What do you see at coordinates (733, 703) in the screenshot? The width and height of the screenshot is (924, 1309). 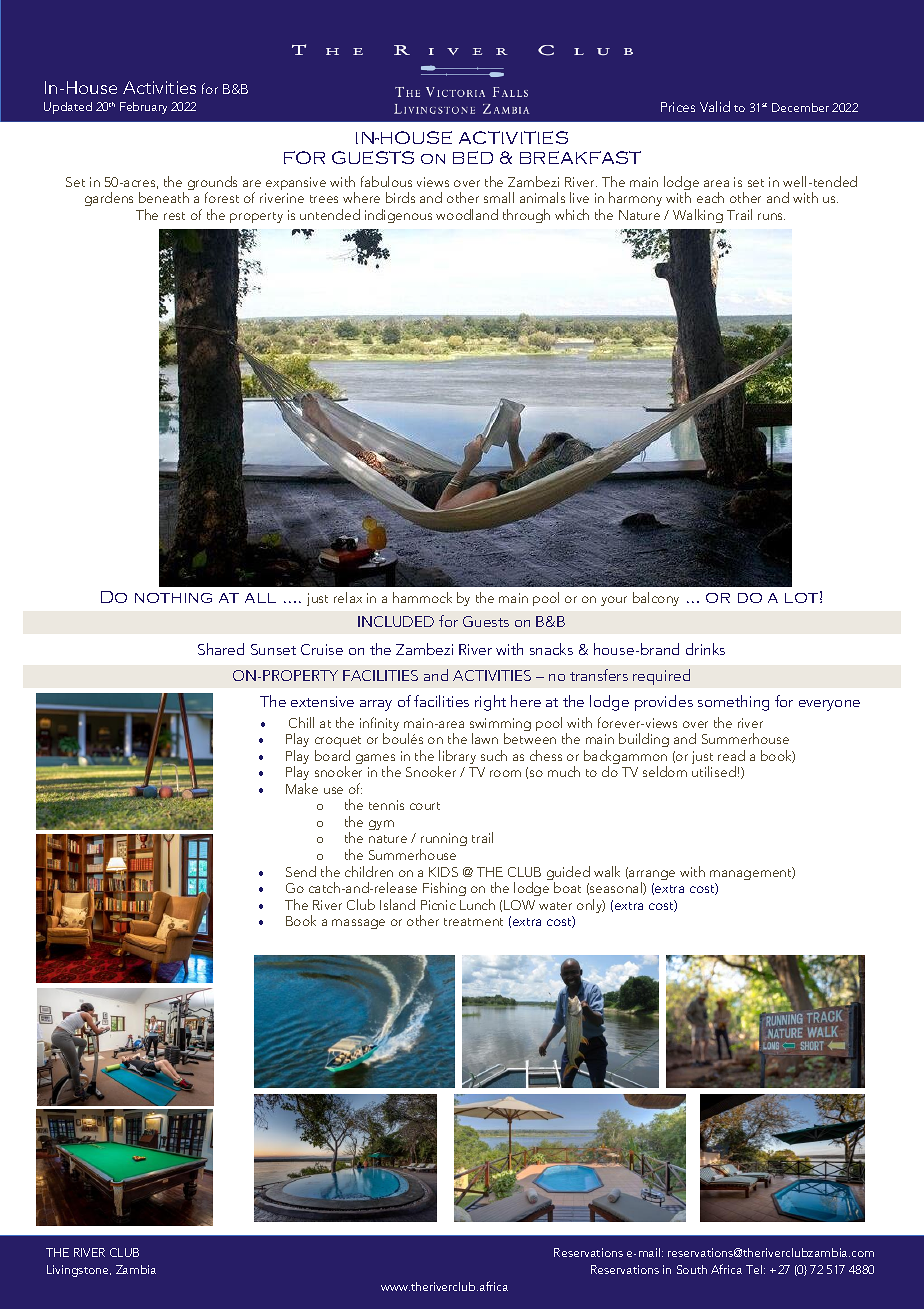 I see `something` at bounding box center [733, 703].
